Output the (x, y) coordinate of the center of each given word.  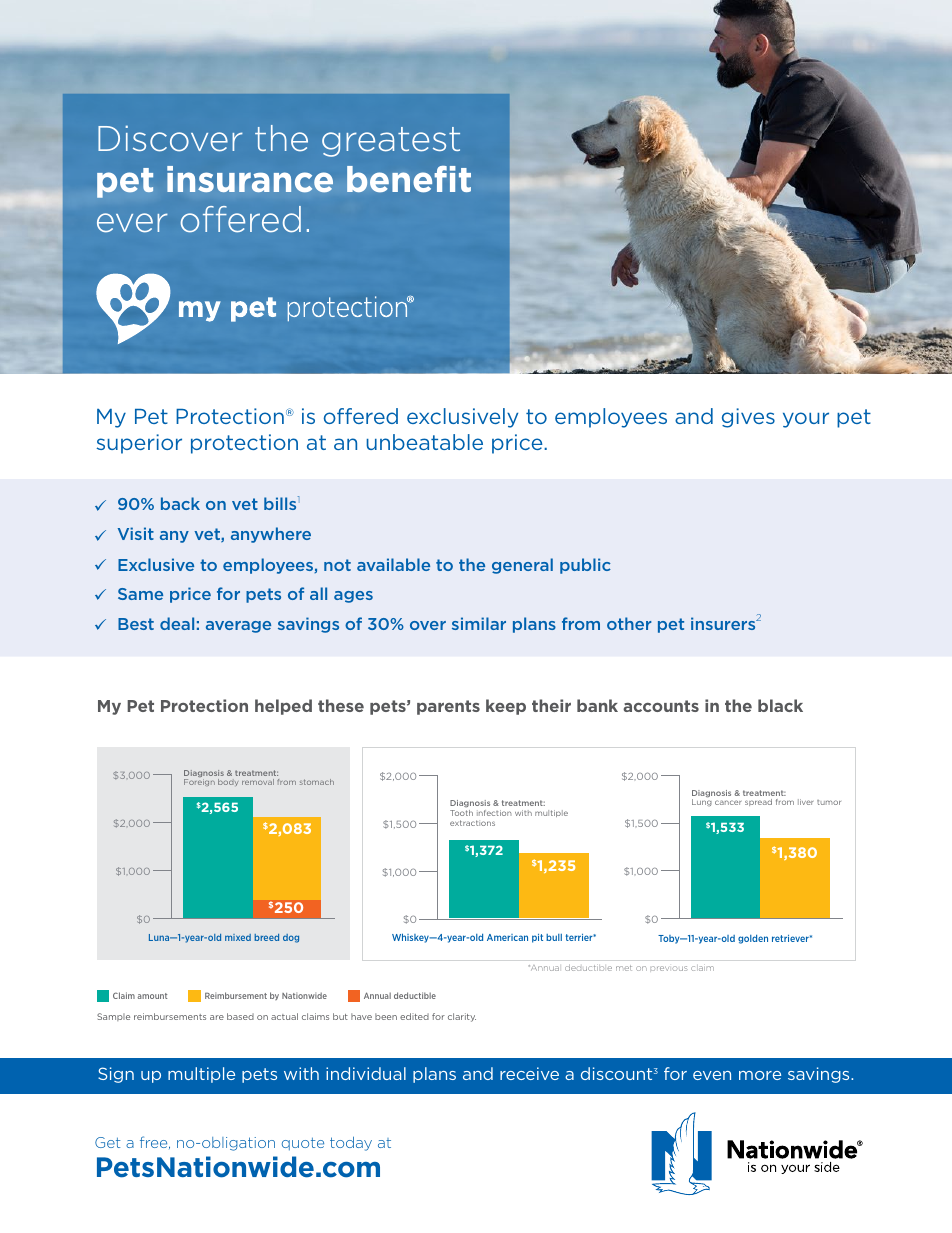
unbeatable (424, 442)
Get (107, 1142)
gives (748, 418)
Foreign (199, 782)
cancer (728, 802)
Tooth (461, 813)
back (180, 503)
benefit (409, 179)
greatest (391, 142)
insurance (250, 179)
